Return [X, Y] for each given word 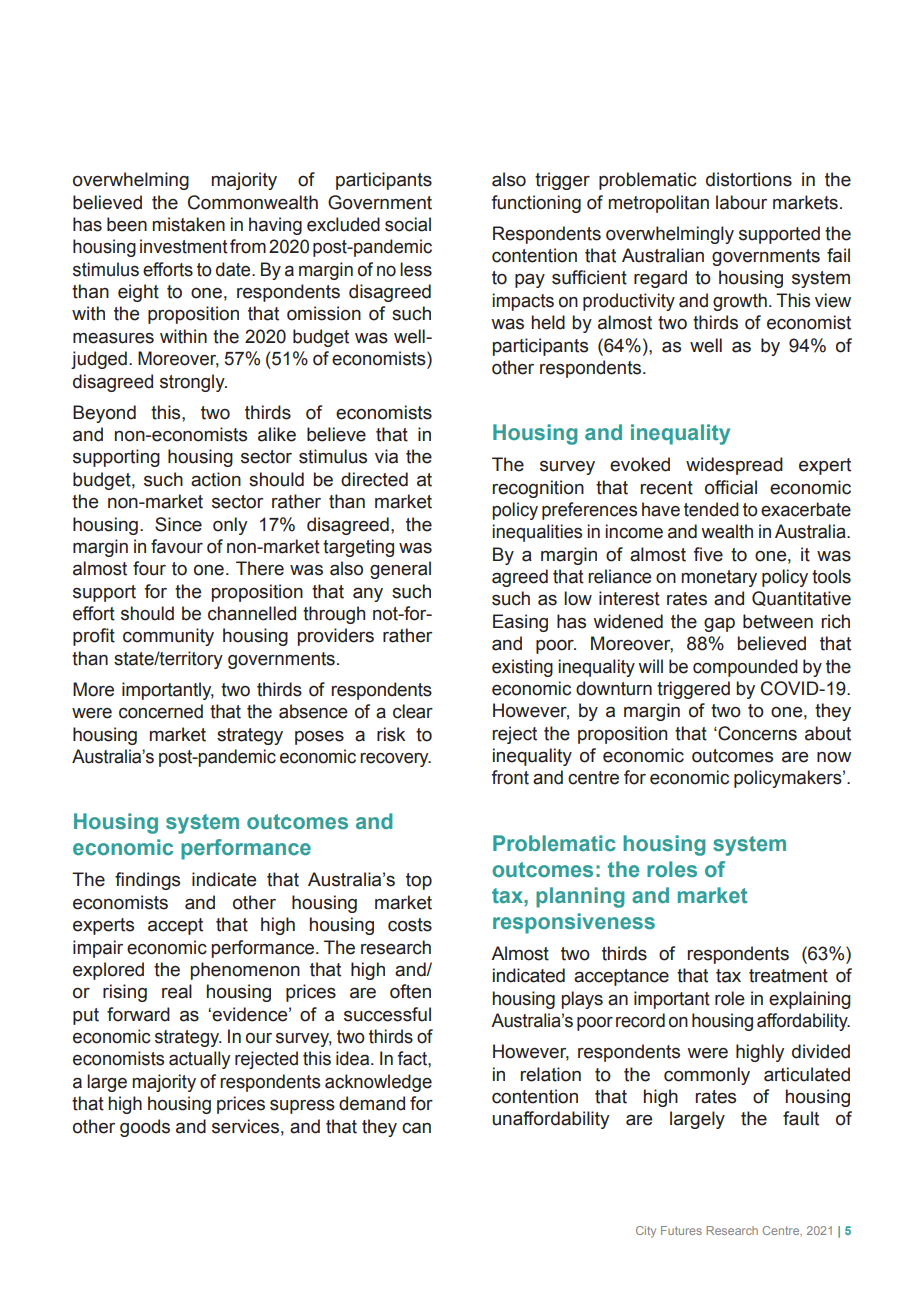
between [778, 621]
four [149, 568]
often [410, 991]
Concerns [756, 733]
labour [741, 202]
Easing [520, 623]
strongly [193, 383]
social [408, 224]
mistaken [188, 224]
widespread [734, 466]
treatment [788, 976]
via [386, 456]
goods [145, 1128]
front [510, 777]
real [177, 991]
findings [147, 881]
